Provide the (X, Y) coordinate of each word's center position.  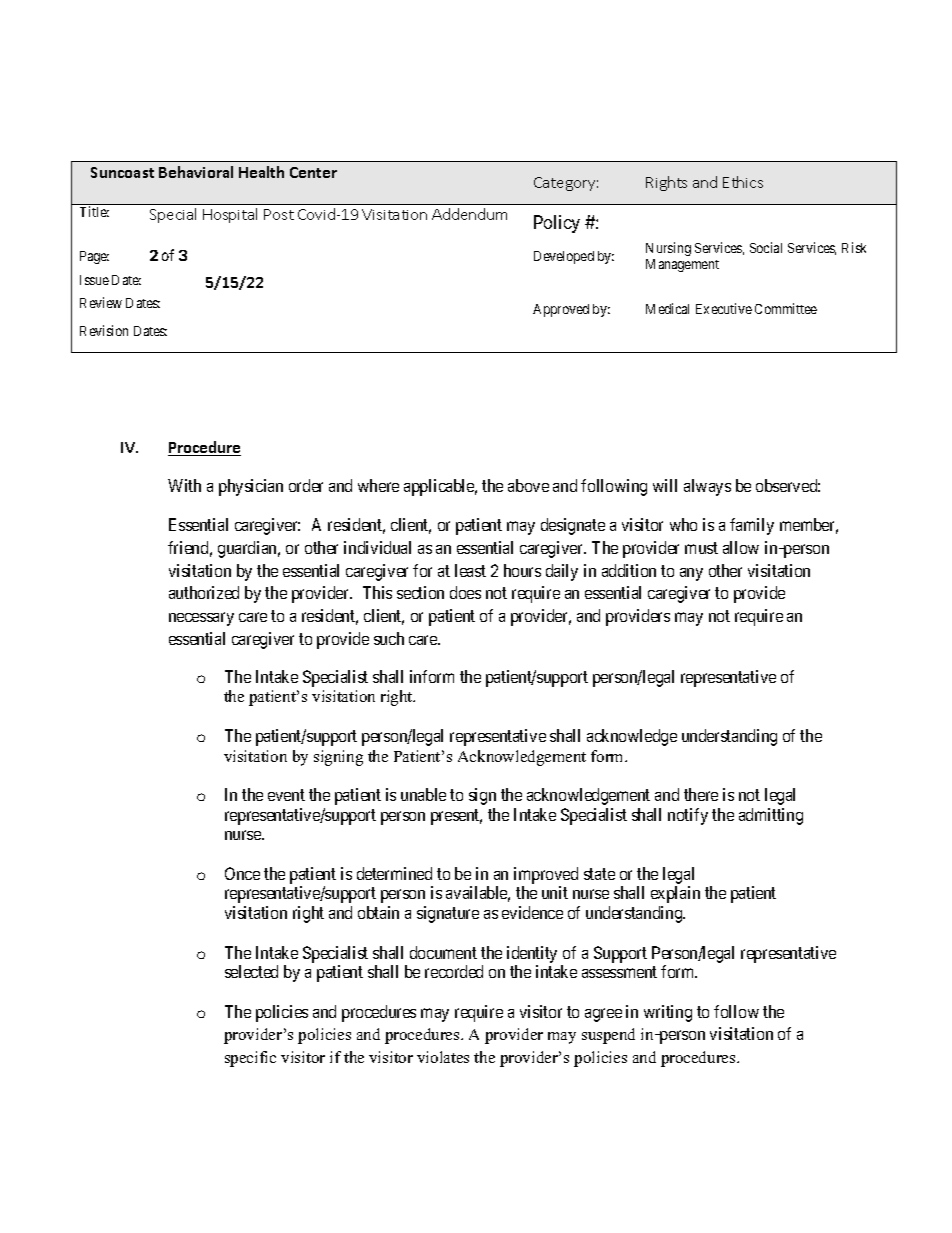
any (691, 574)
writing (668, 1013)
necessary (201, 619)
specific (250, 1059)
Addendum (469, 214)
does (465, 592)
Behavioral (196, 172)
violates (443, 1057)
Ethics (743, 182)
